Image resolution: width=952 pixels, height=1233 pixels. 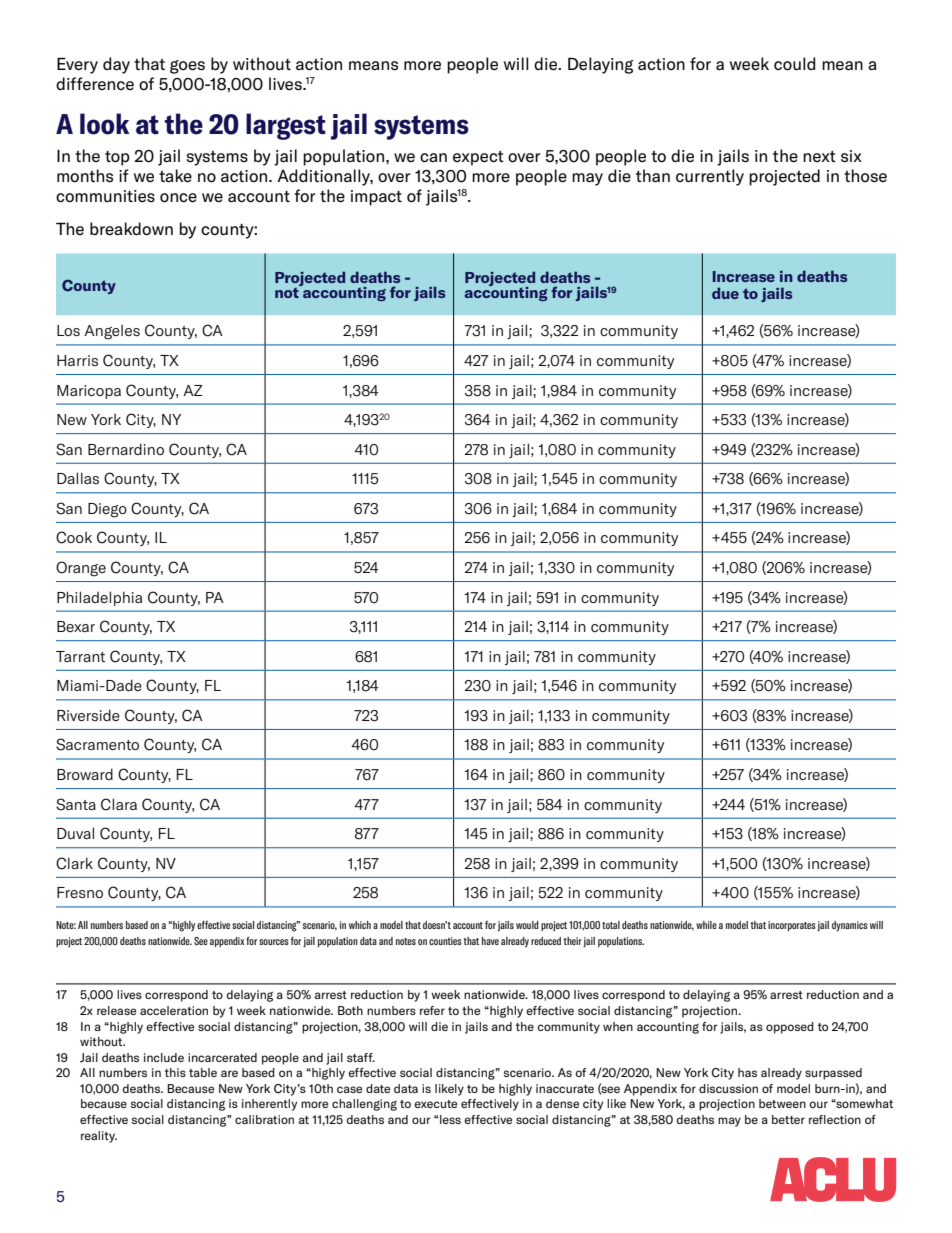 What do you see at coordinates (725, 293) in the page?
I see `due` at bounding box center [725, 293].
